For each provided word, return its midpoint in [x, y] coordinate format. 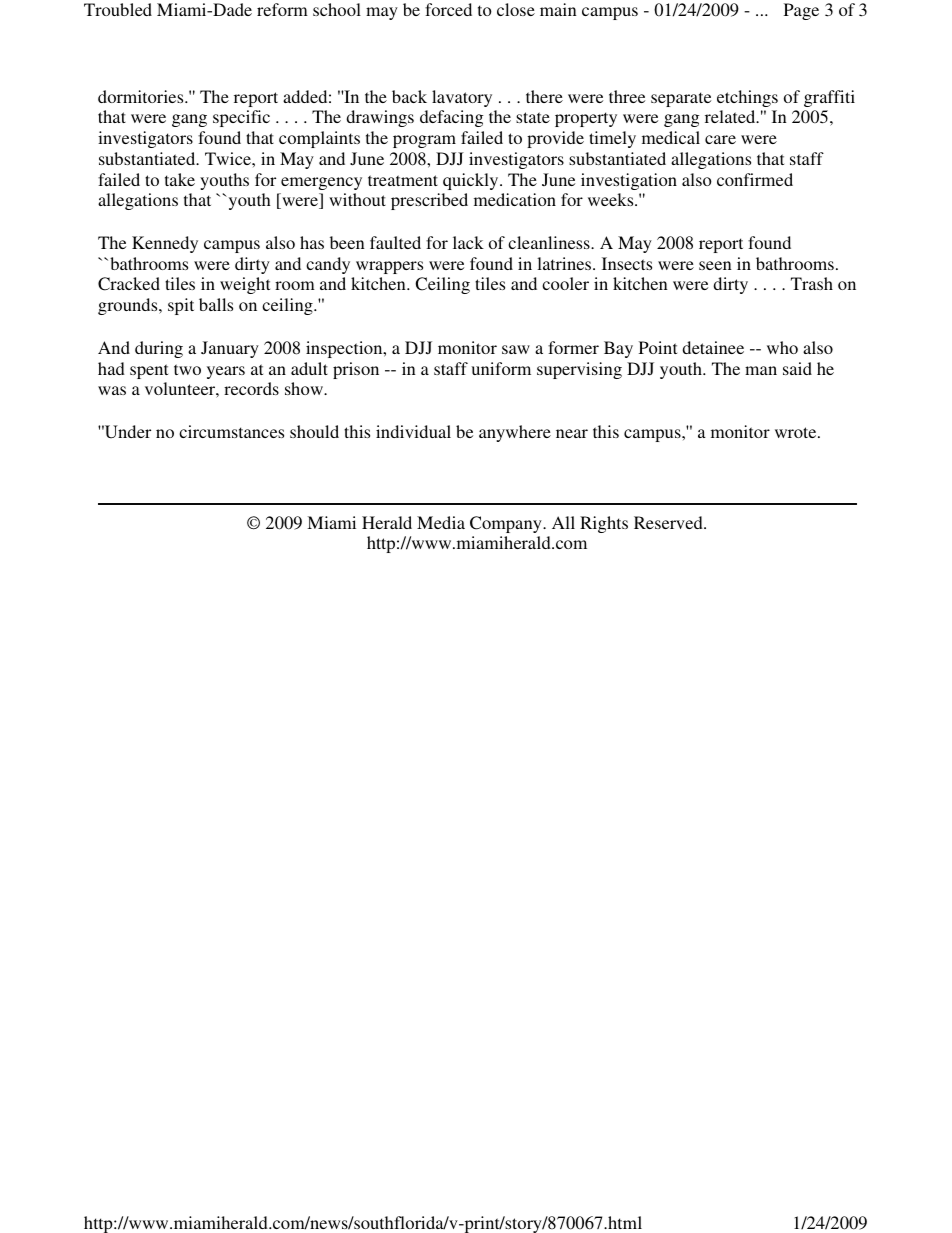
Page [801, 11]
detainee [713, 347]
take [180, 179]
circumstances [231, 431]
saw [516, 349]
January [230, 349]
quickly [472, 181]
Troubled [118, 9]
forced [448, 9]
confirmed [755, 179]
